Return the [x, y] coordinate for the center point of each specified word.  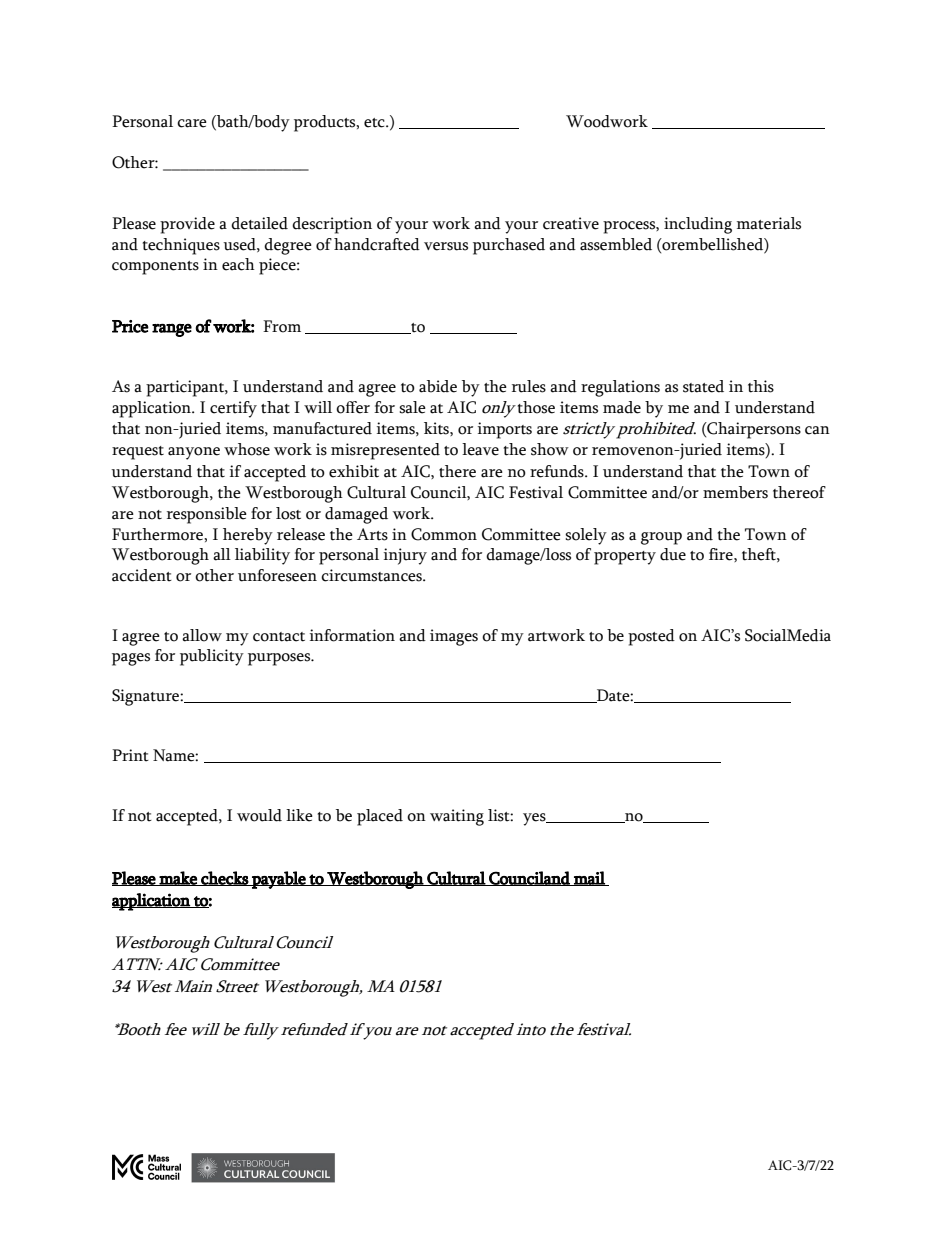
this [761, 386]
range [172, 330]
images [454, 637]
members [735, 492]
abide [438, 386]
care [192, 123]
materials [769, 223]
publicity [212, 657]
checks [224, 878]
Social [766, 635]
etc [375, 123]
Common [444, 534]
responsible [207, 515]
